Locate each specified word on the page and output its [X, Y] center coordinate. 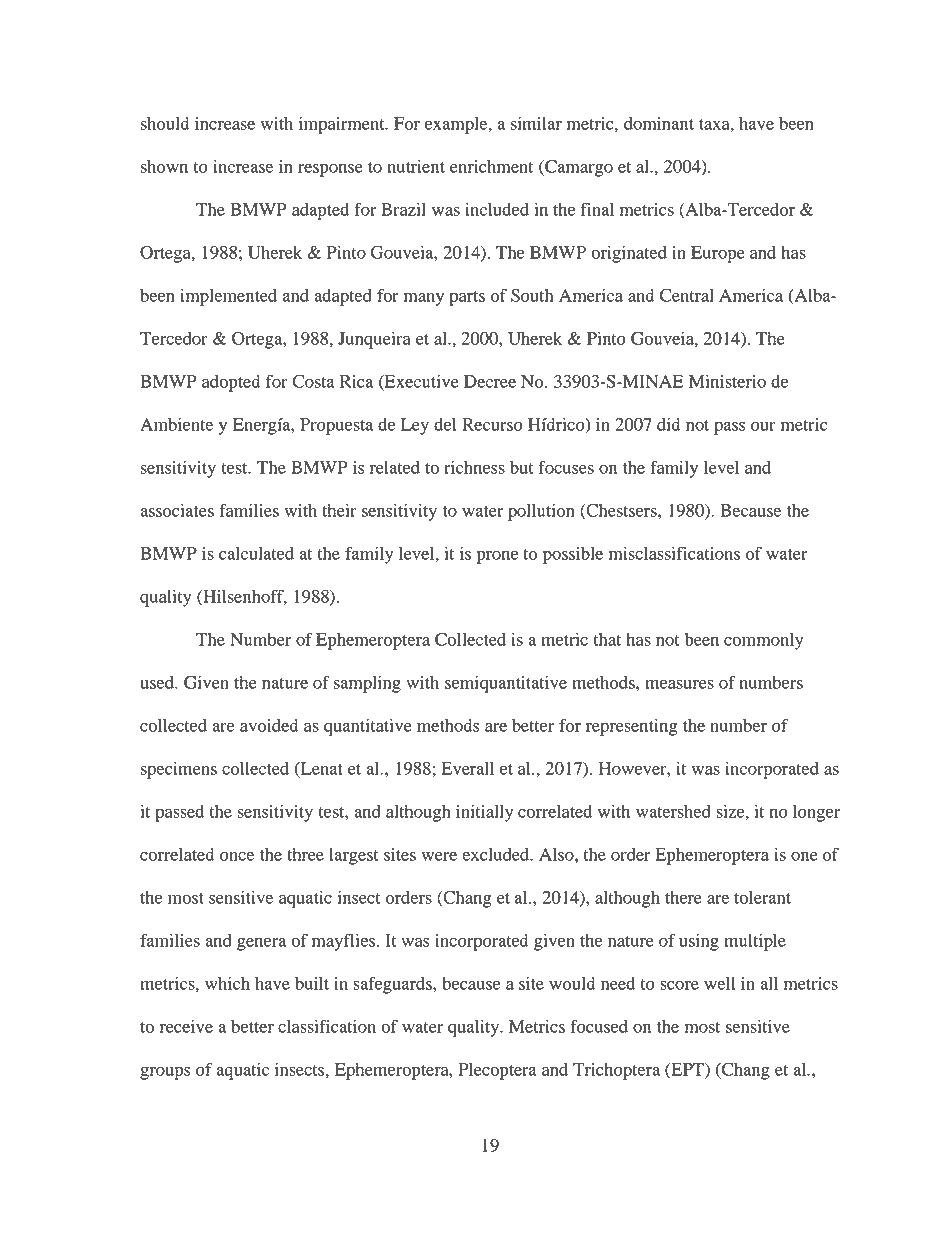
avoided [269, 725]
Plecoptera [497, 1071]
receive [186, 1026]
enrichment [491, 166]
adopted [231, 383]
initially [484, 813]
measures [679, 684]
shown [164, 166]
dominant [659, 123]
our [763, 426]
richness [474, 467]
